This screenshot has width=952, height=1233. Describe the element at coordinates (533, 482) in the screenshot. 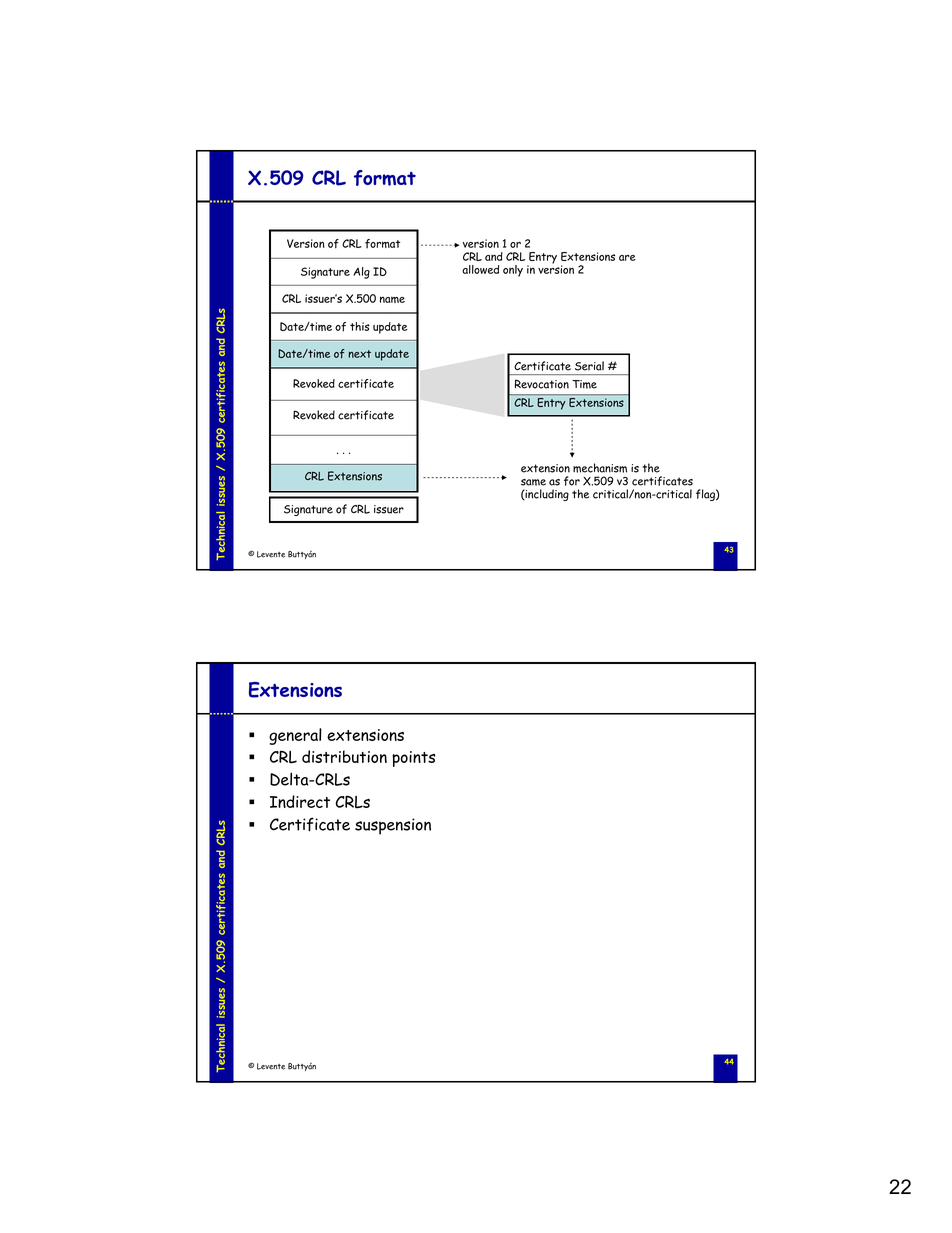

I see `same` at that location.
